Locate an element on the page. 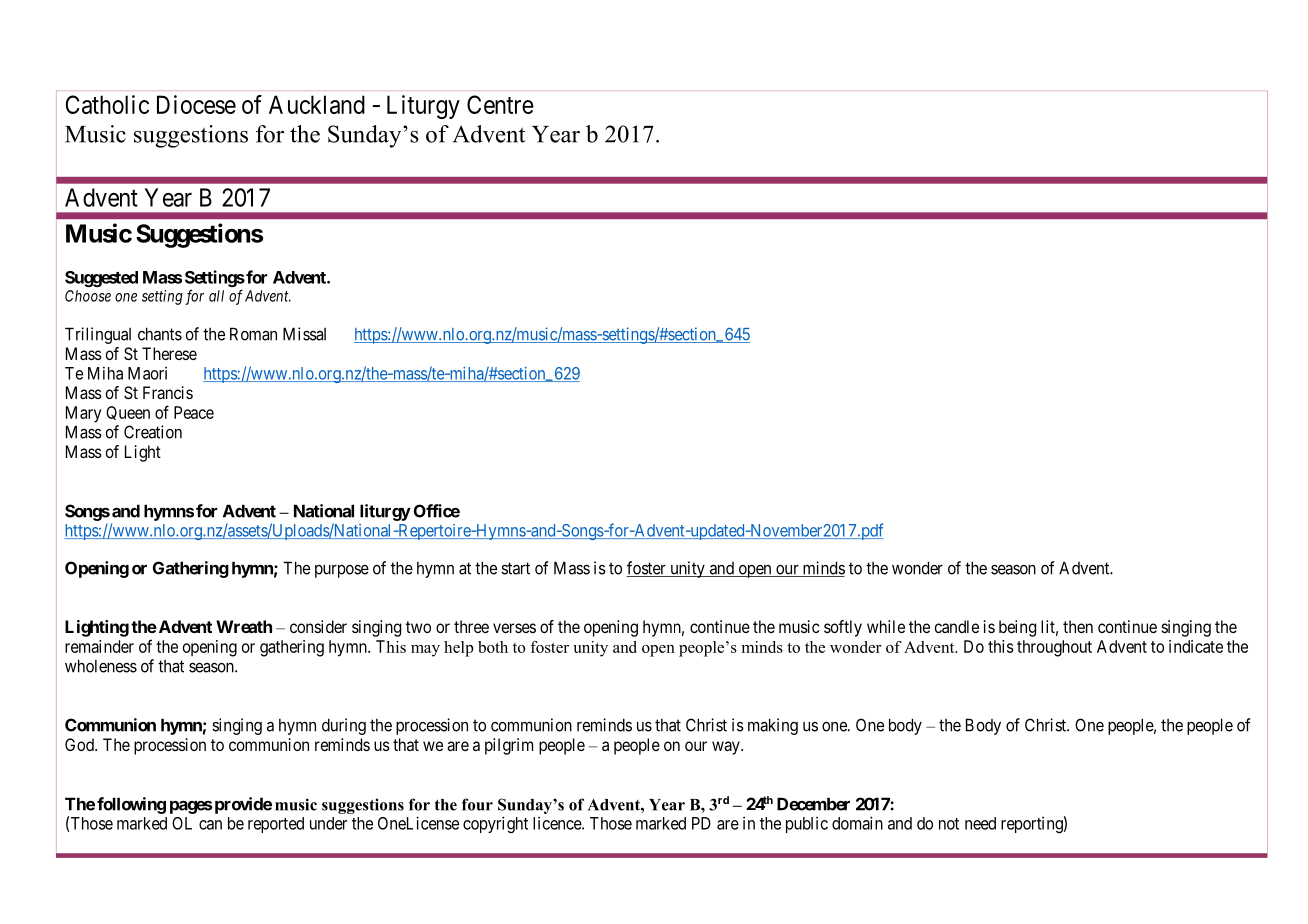 The image size is (1308, 924). throughout is located at coordinates (1054, 648).
